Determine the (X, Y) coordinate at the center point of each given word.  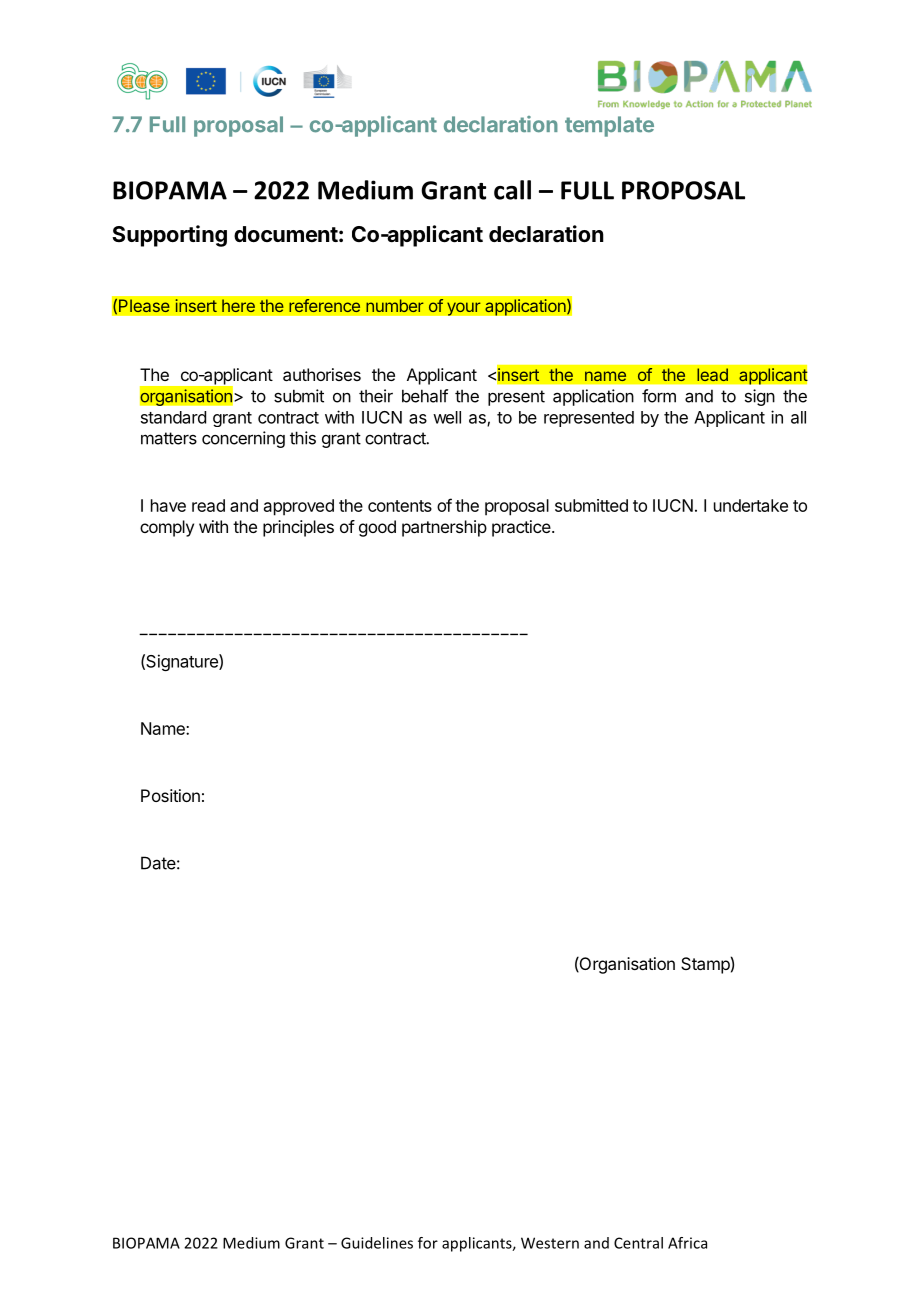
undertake (751, 505)
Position (170, 795)
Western (550, 1243)
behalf (425, 396)
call (512, 190)
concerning (243, 439)
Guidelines (377, 1243)
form (659, 396)
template (609, 126)
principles (298, 528)
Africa (687, 1243)
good (377, 528)
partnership (444, 528)
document (286, 234)
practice (521, 528)
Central (638, 1243)
